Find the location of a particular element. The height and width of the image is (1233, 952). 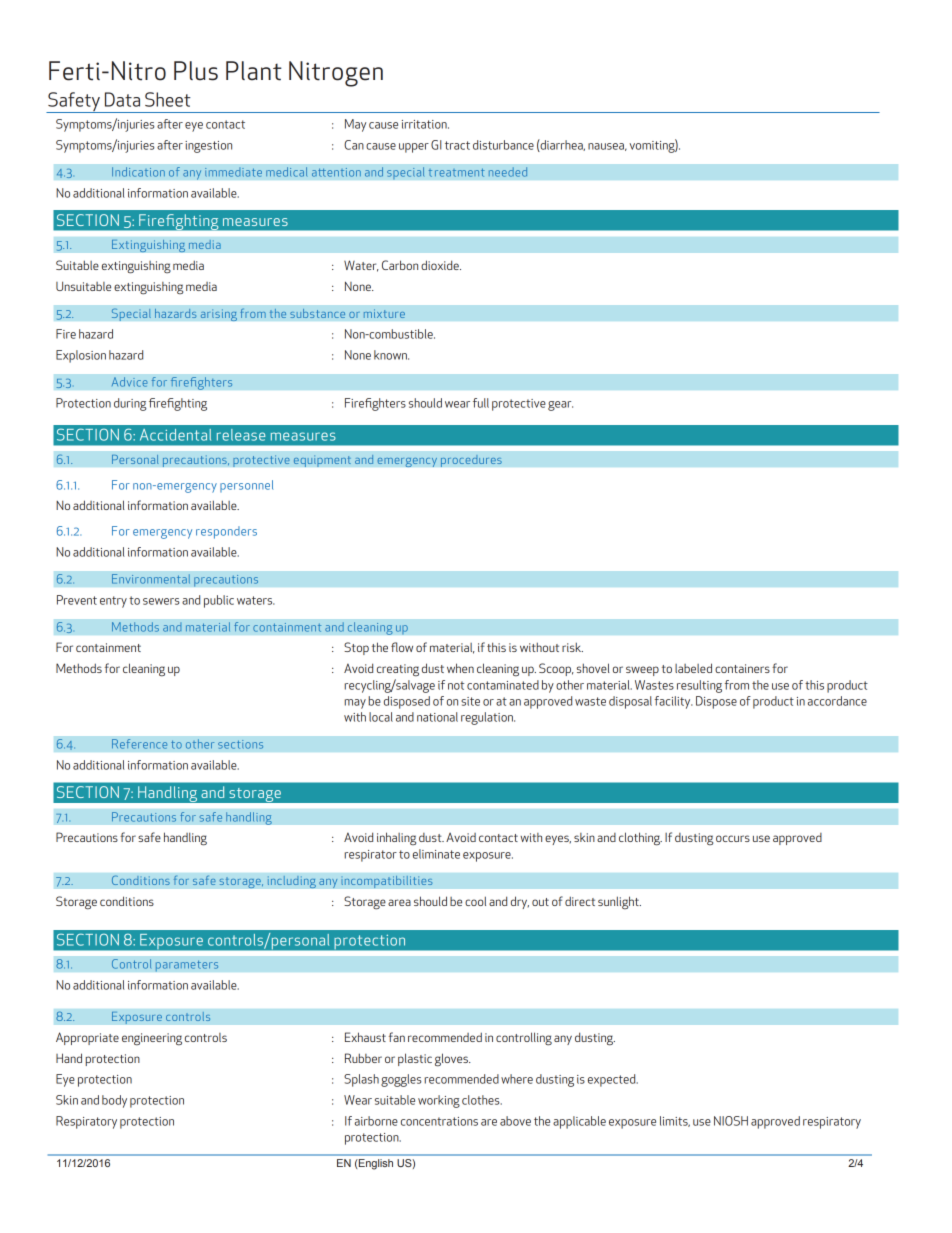

concentrations is located at coordinates (439, 1121).
